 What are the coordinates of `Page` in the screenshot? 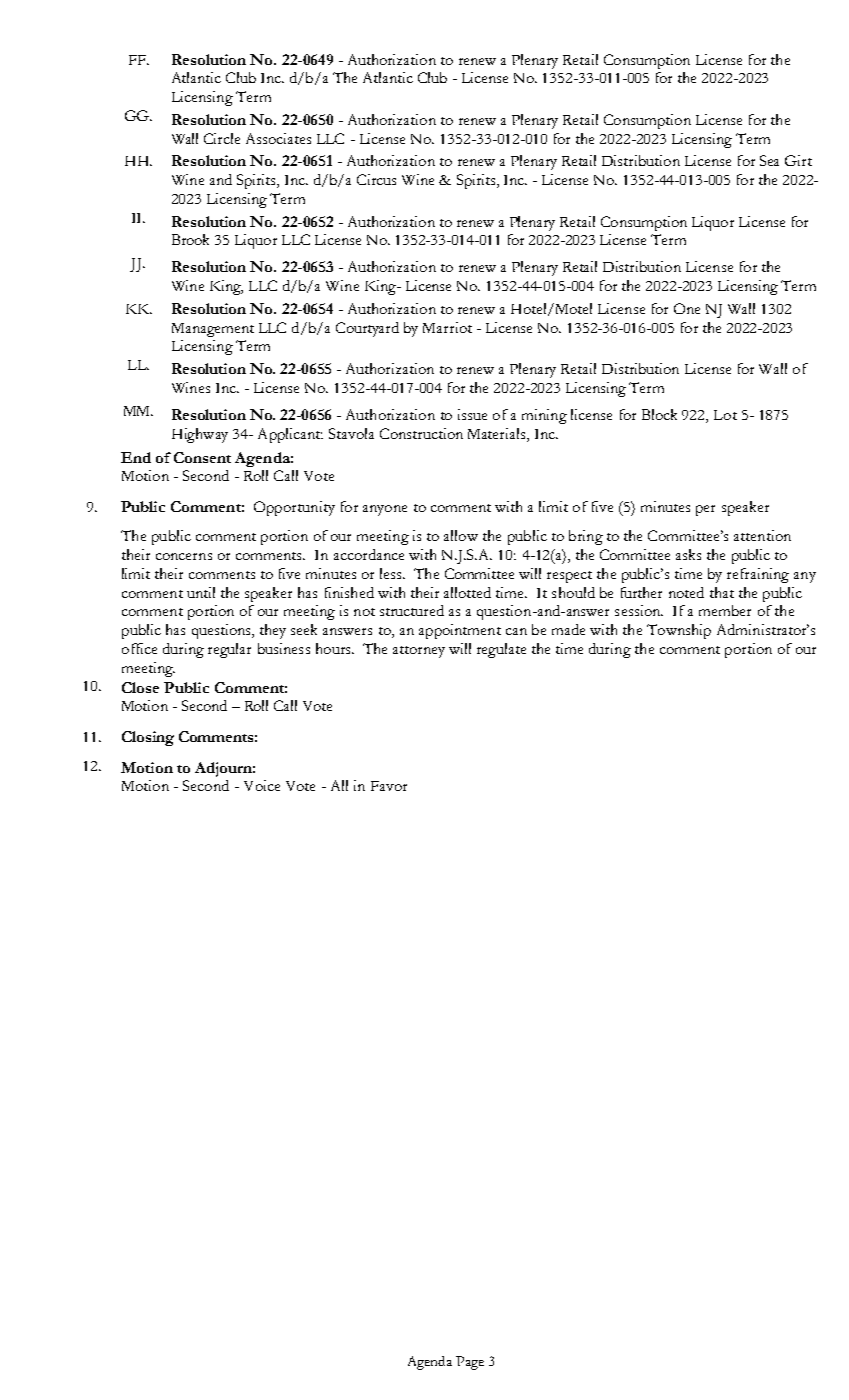 It's located at (470, 1363).
